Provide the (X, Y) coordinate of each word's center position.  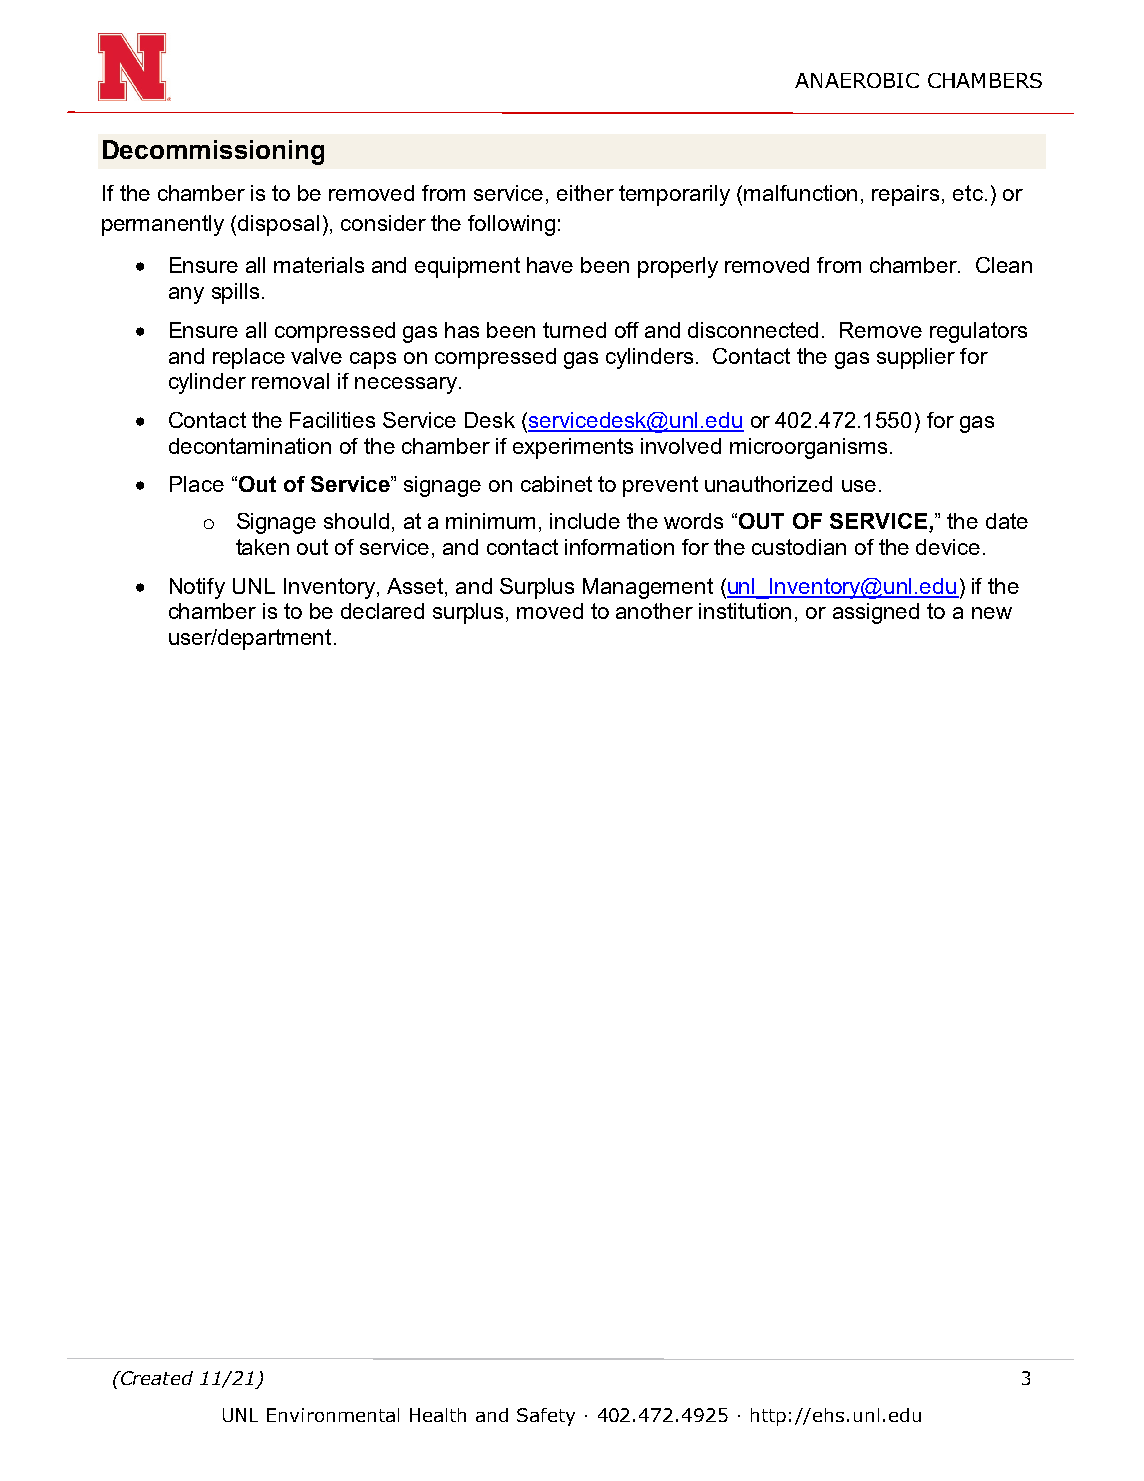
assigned (876, 613)
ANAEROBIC (857, 80)
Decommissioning (213, 152)
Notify (197, 588)
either (585, 193)
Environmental (333, 1415)
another (654, 611)
